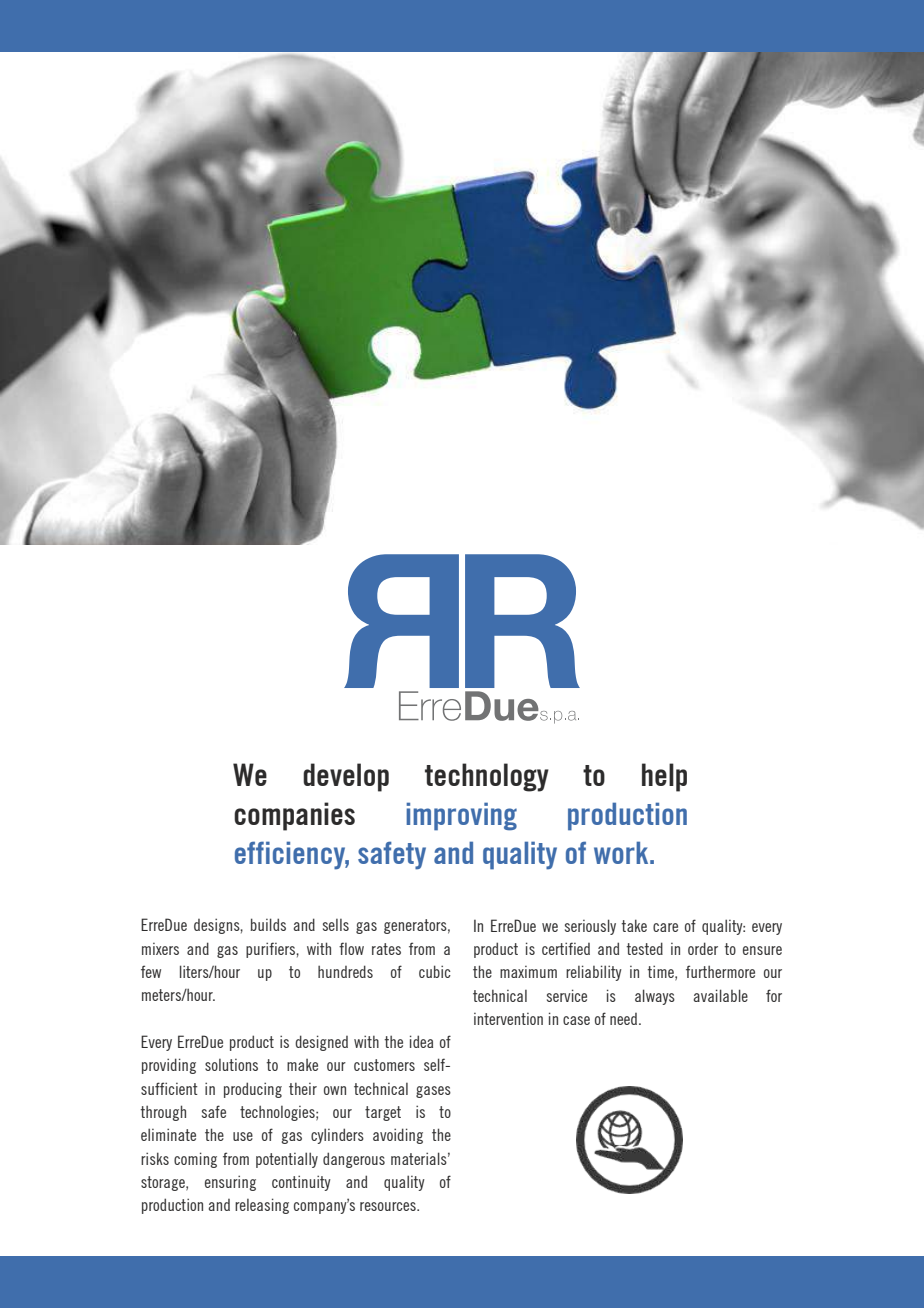 Image resolution: width=924 pixels, height=1308 pixels. I want to click on few, so click(151, 971).
